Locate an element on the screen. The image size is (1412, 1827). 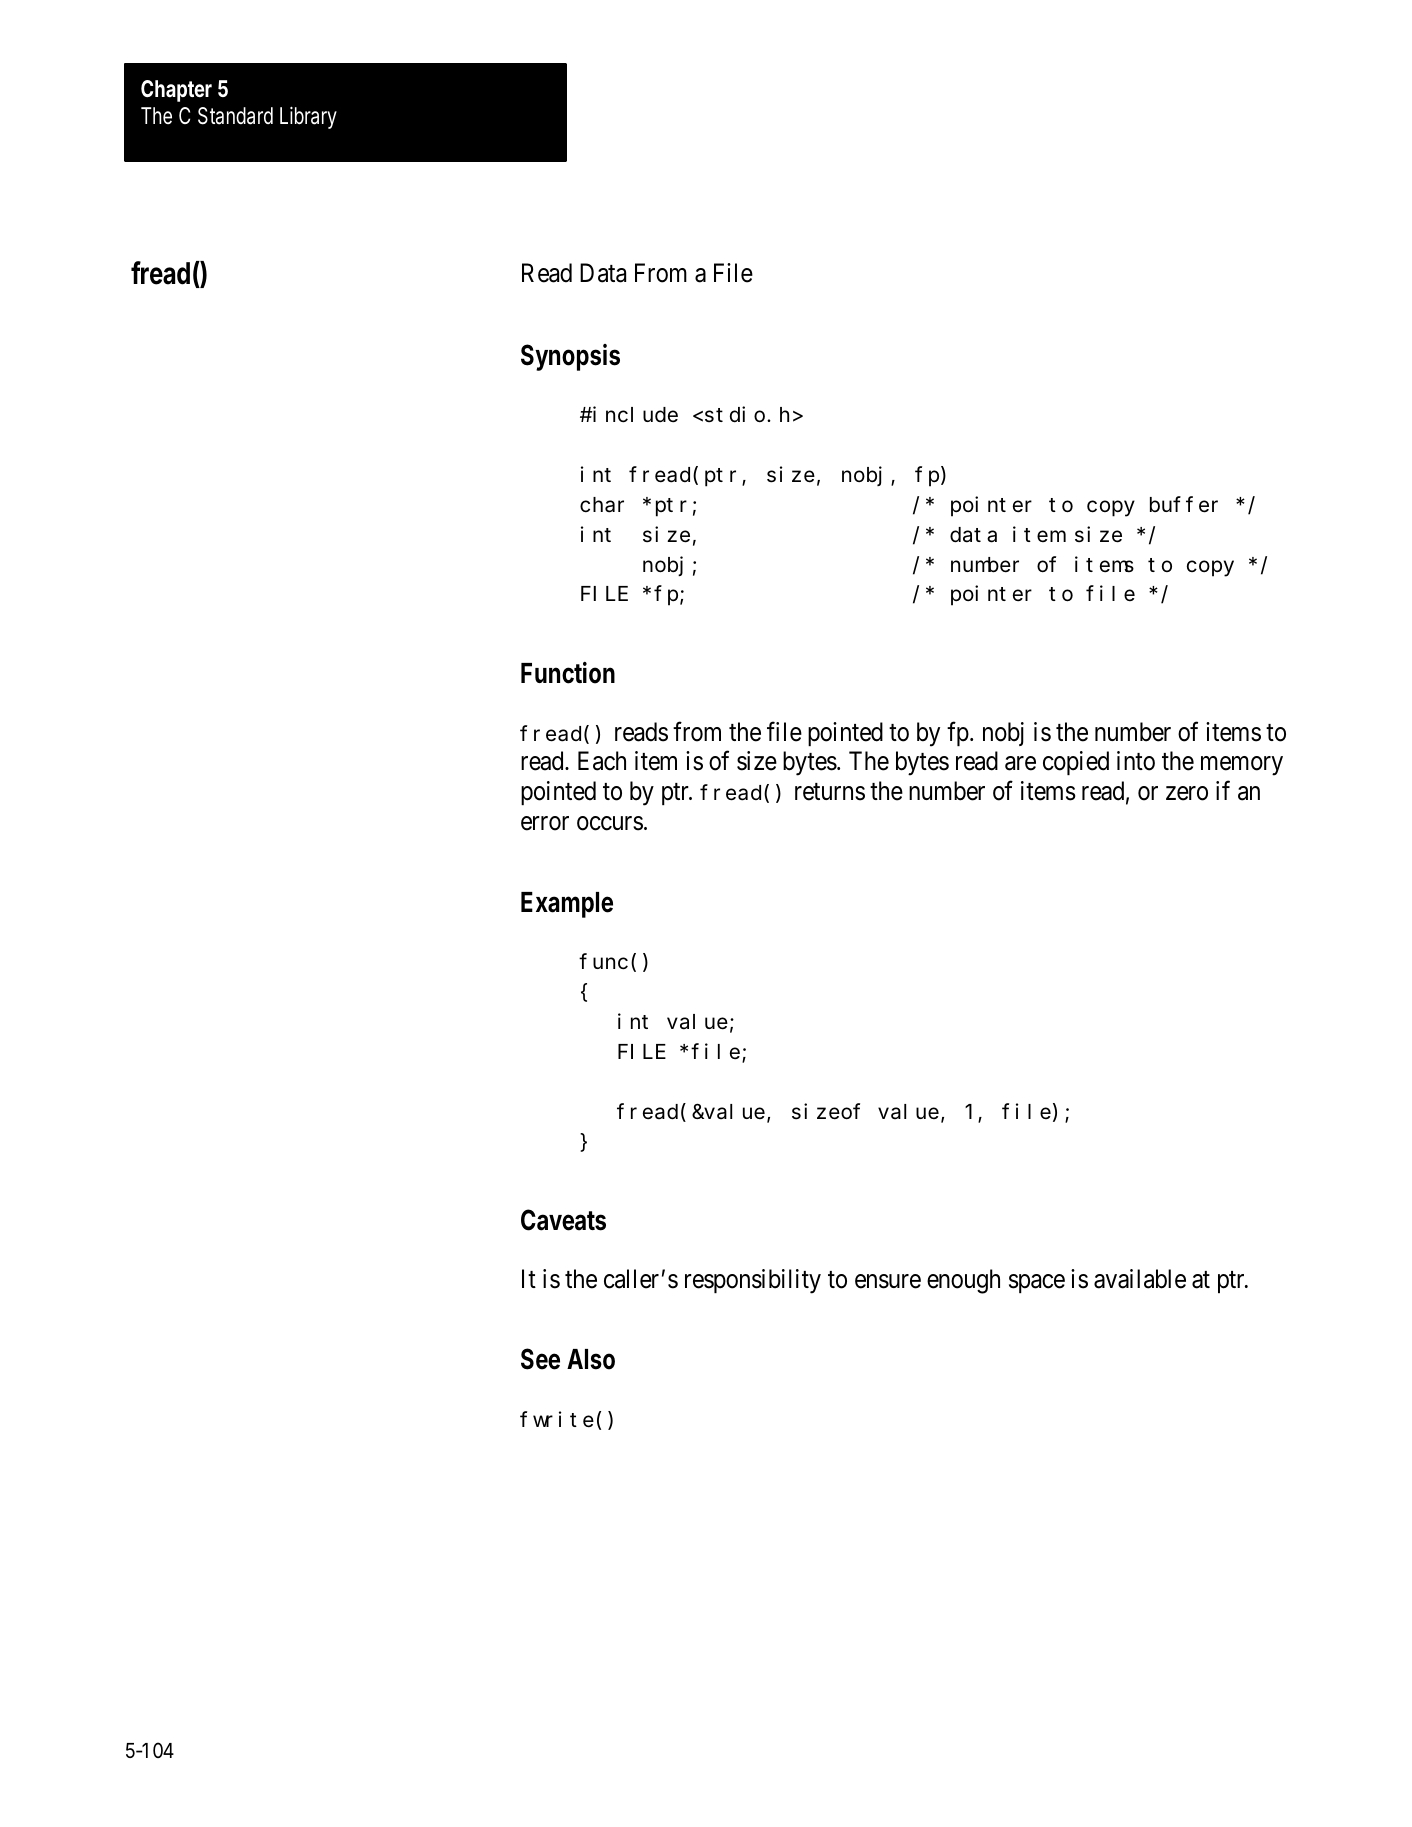
error is located at coordinates (545, 824).
